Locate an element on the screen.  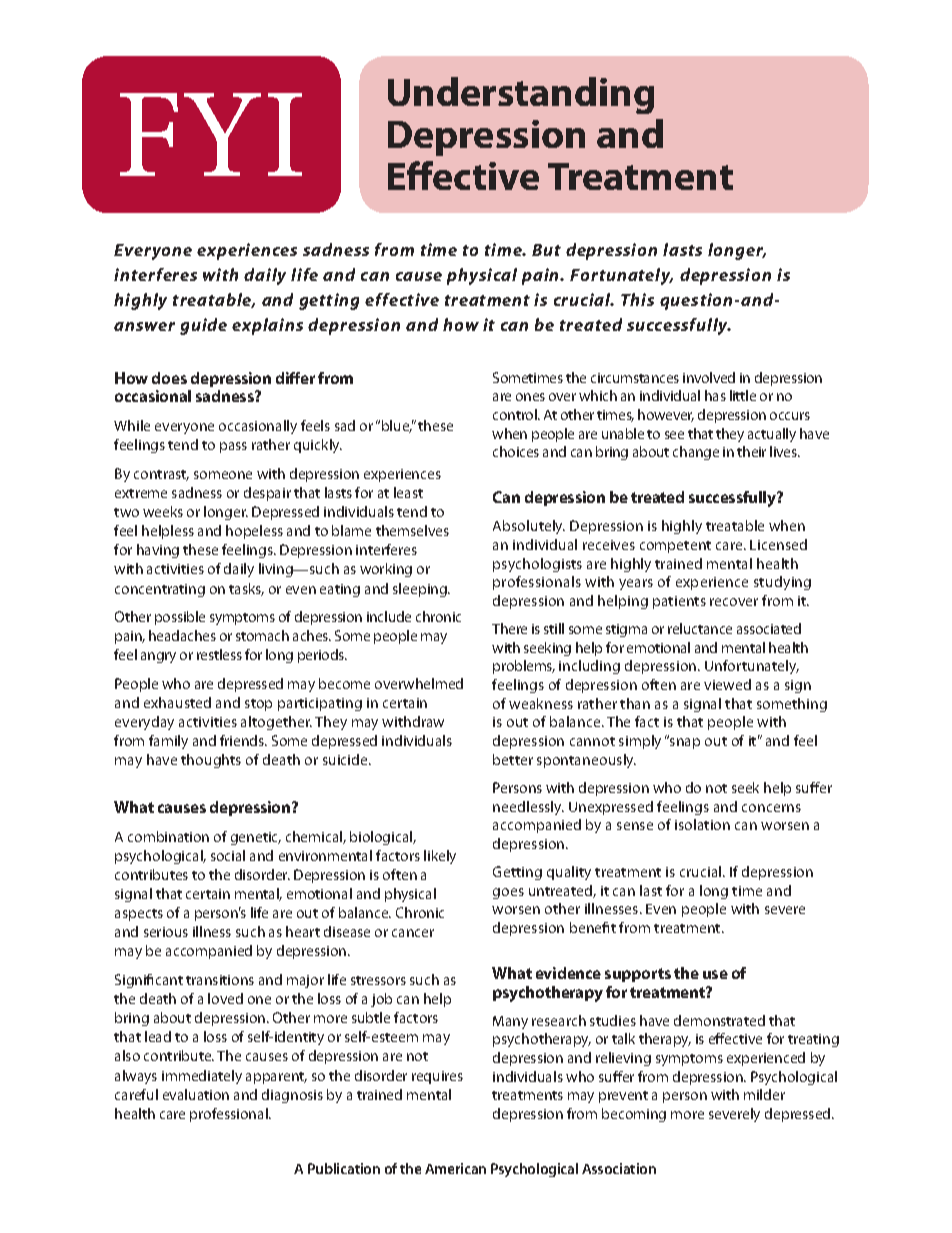
FYI is located at coordinates (211, 134).
